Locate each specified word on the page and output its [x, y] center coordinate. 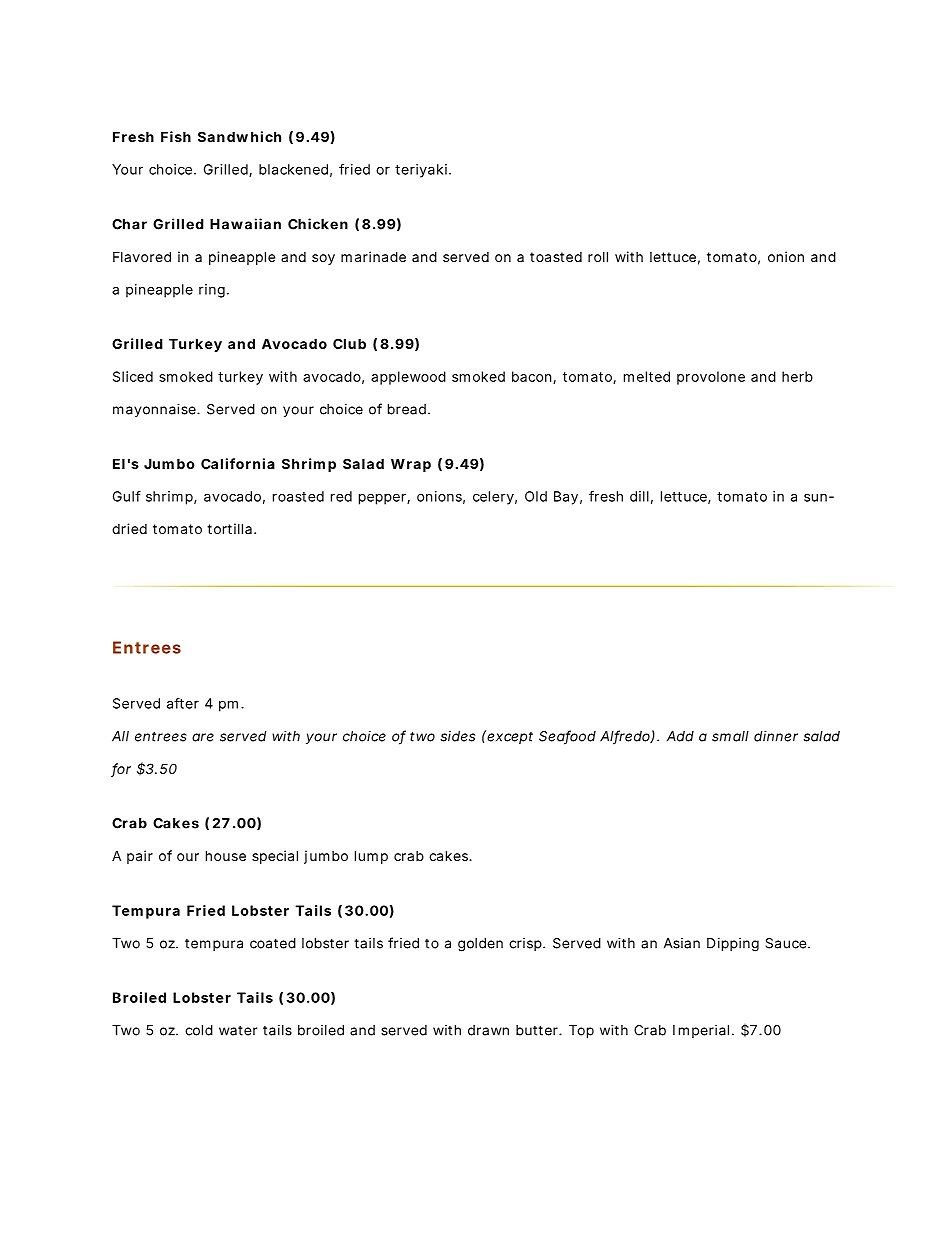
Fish [176, 136]
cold [199, 1030]
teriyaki [421, 171]
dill [639, 496]
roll [598, 256]
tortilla [229, 528]
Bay [566, 498]
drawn [488, 1030]
